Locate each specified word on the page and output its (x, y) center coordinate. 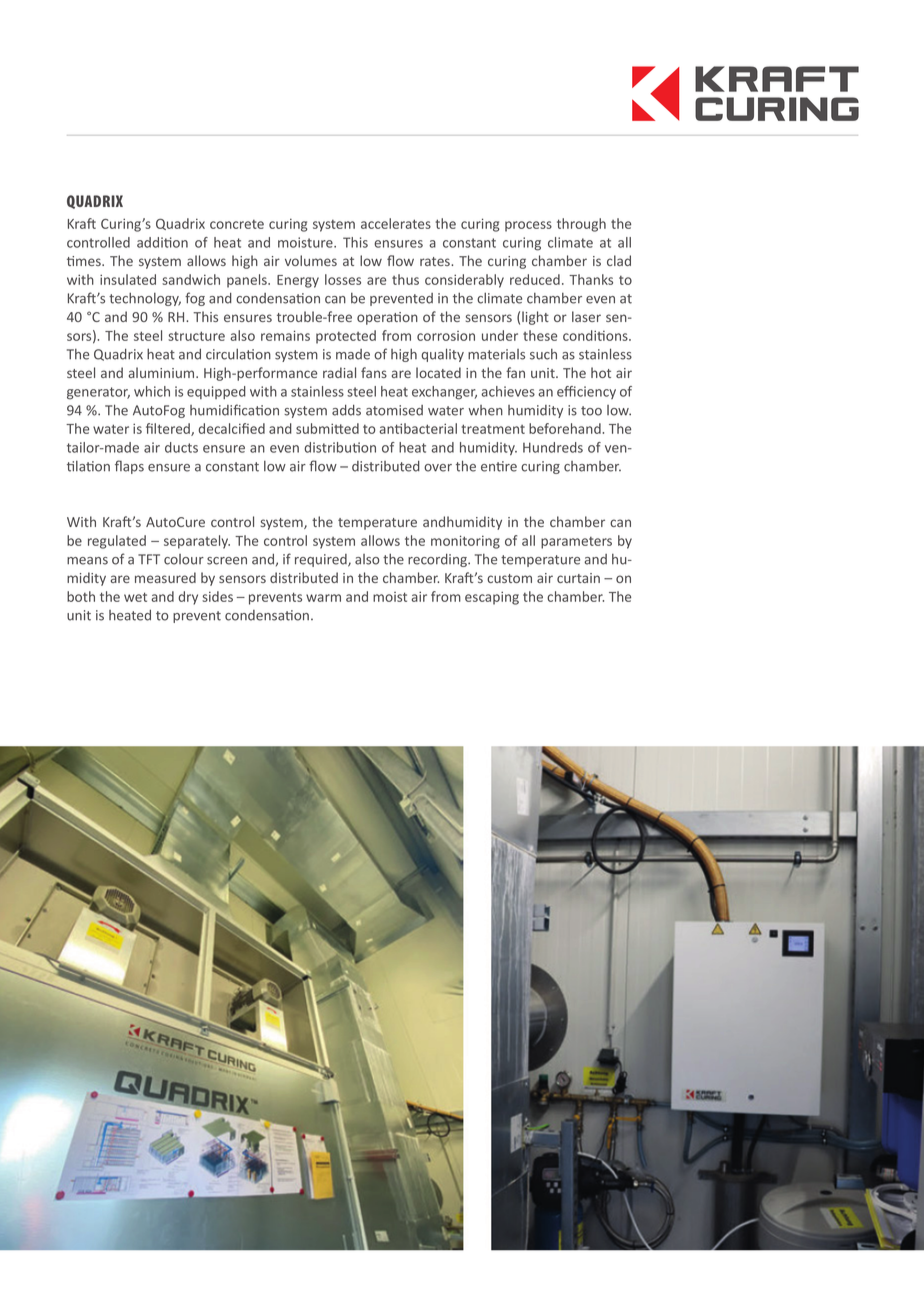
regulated (117, 542)
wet (135, 597)
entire (499, 466)
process (528, 226)
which (152, 391)
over (438, 468)
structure (196, 336)
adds (346, 410)
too (591, 411)
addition (162, 242)
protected (346, 337)
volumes (311, 260)
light (535, 318)
